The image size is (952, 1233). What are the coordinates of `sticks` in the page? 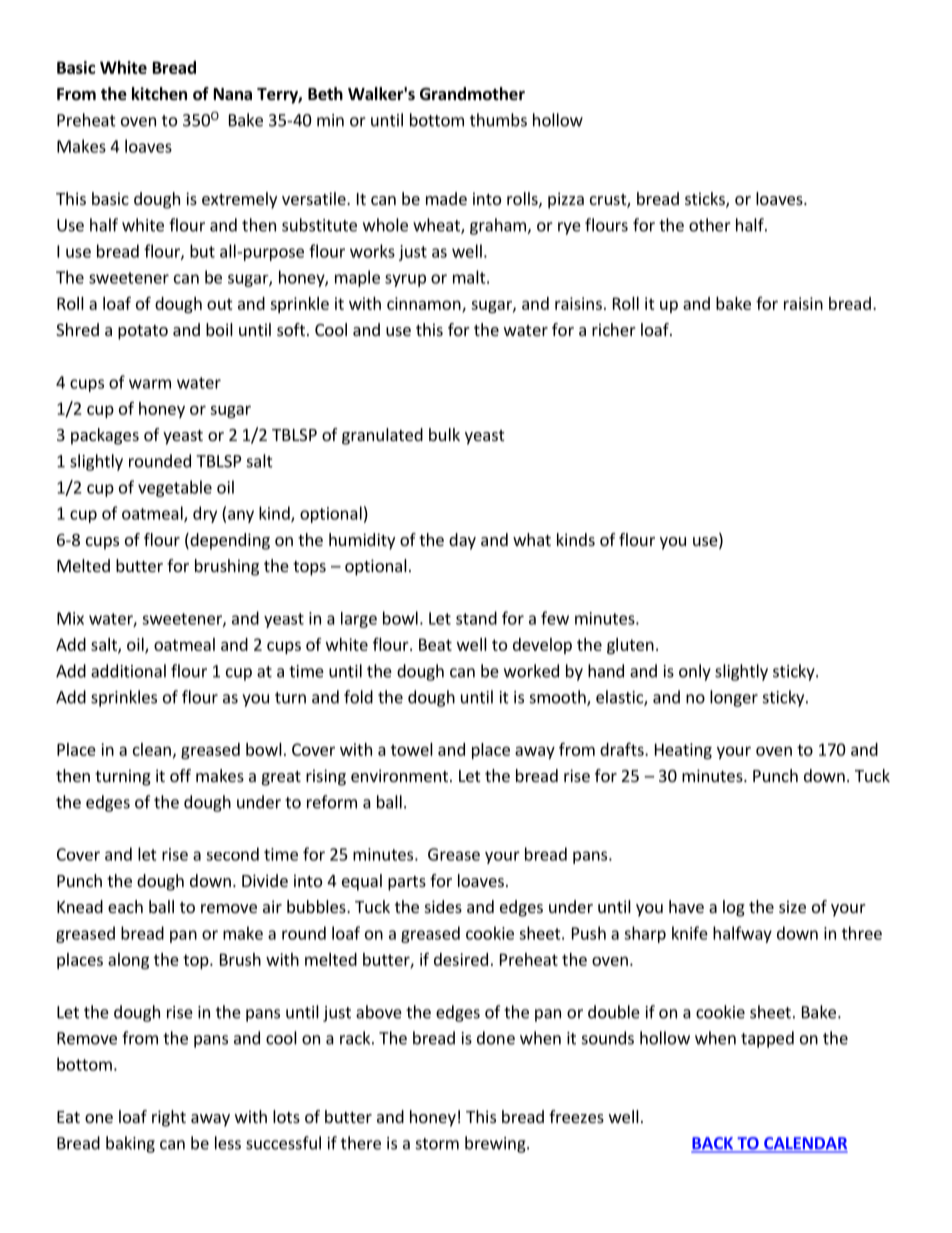 It's located at (706, 200).
